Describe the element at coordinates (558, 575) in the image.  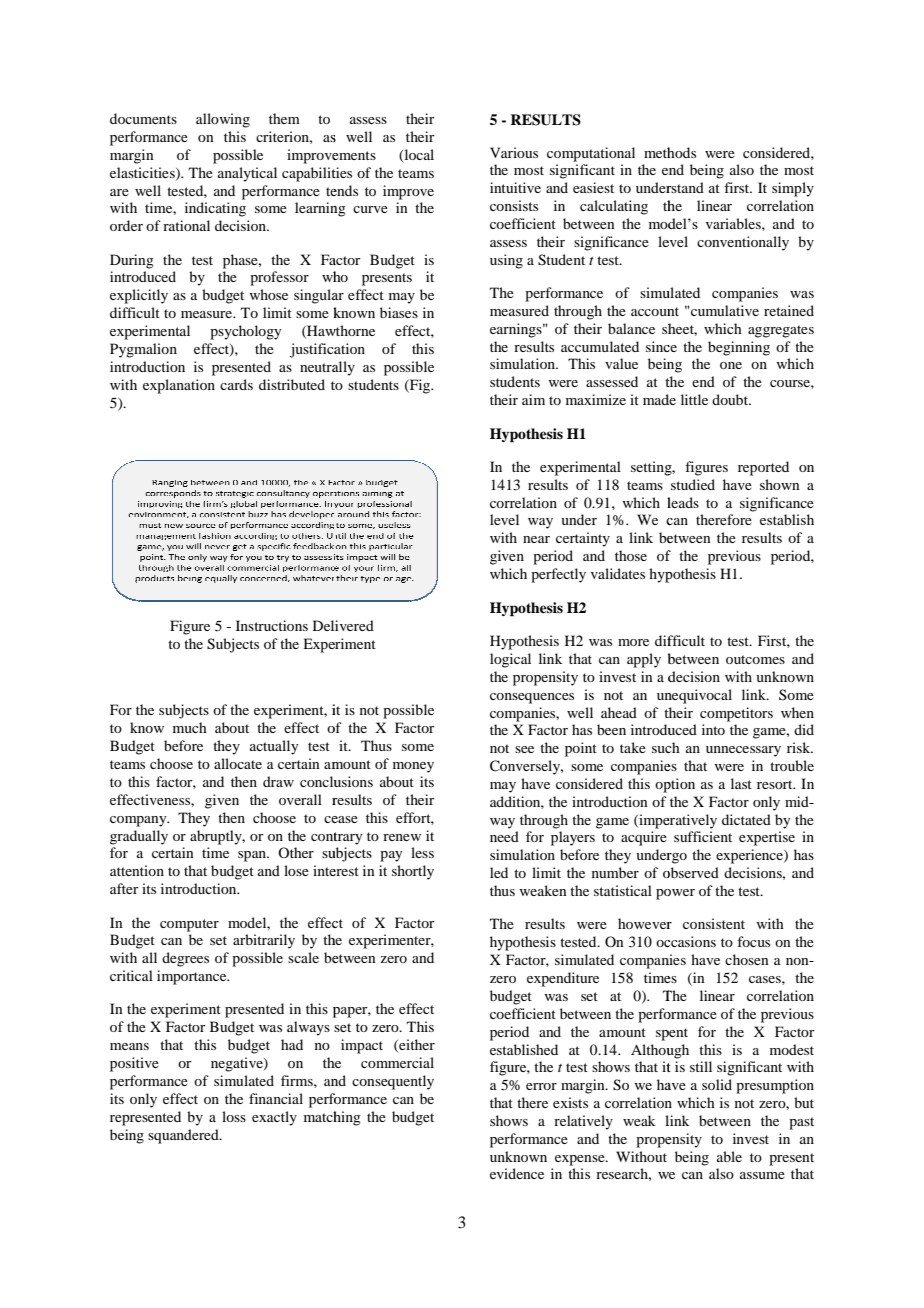
I see `perfectly` at that location.
